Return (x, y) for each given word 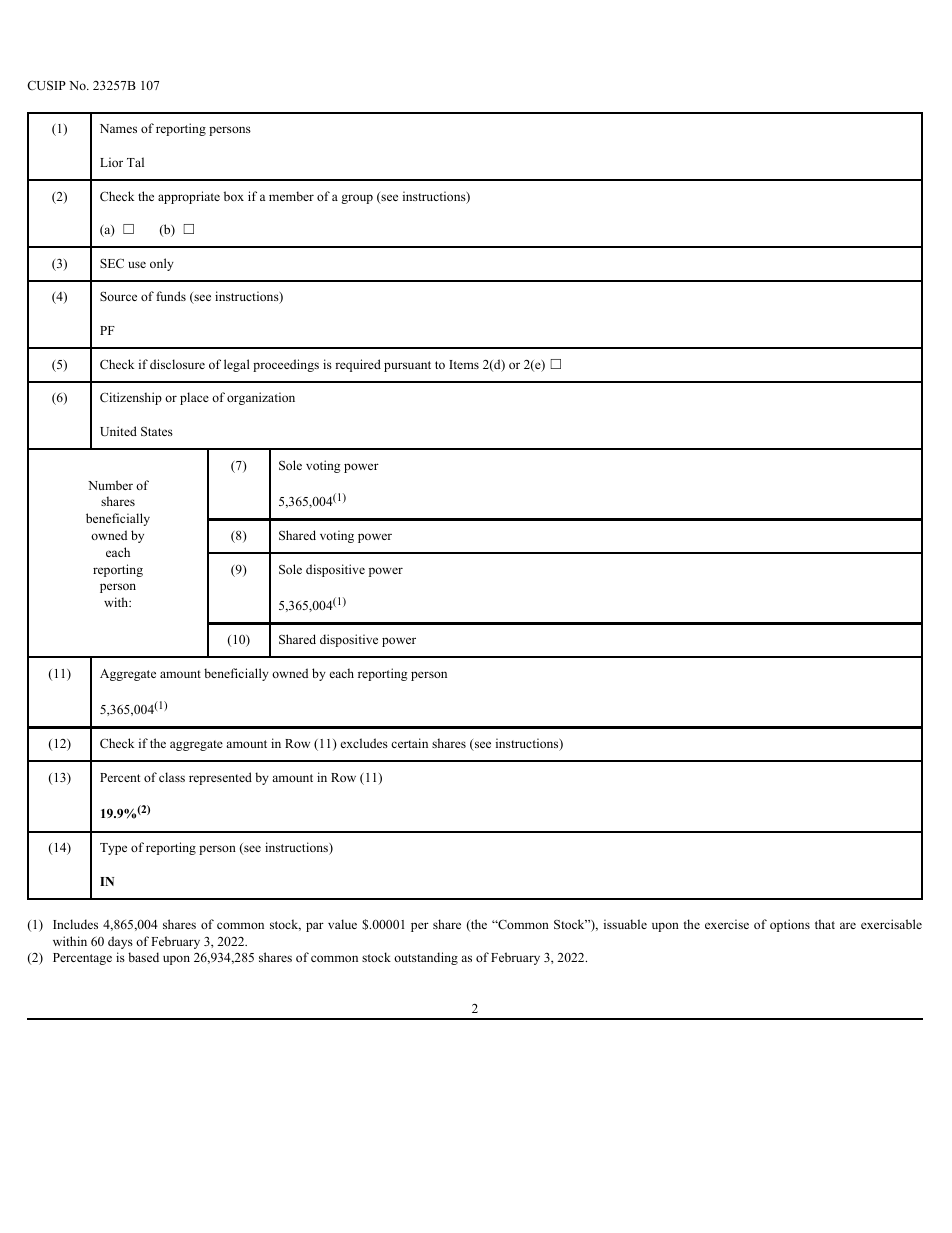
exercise (727, 924)
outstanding (426, 958)
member (291, 196)
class (172, 777)
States (157, 431)
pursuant (407, 366)
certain (409, 743)
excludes (364, 743)
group (357, 199)
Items (464, 364)
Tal (135, 162)
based (143, 957)
